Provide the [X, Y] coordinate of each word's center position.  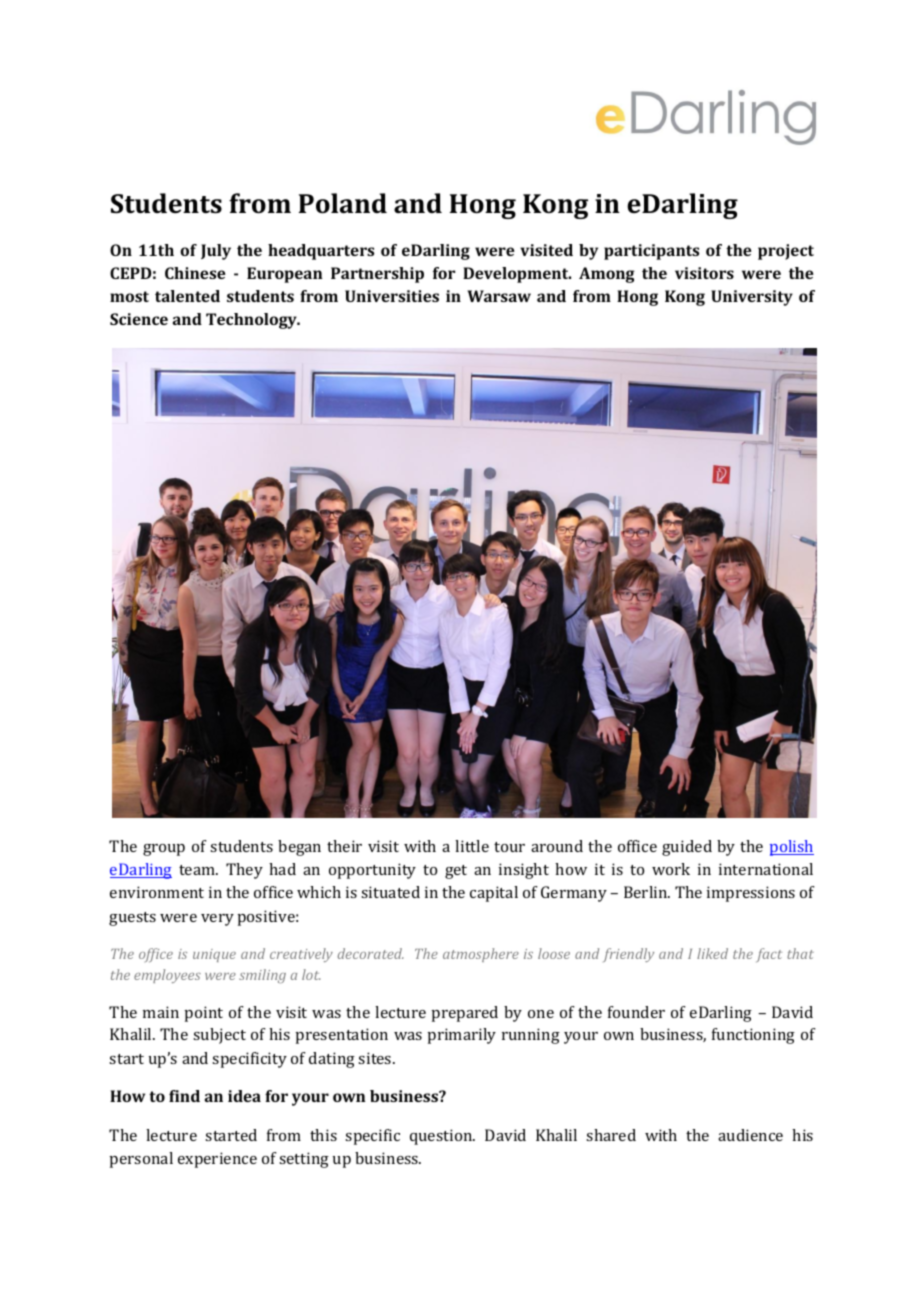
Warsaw [499, 296]
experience [217, 1160]
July [216, 252]
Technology [252, 321]
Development [517, 275]
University [752, 298]
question [442, 1137]
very [217, 920]
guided [687, 848]
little [472, 846]
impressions [751, 894]
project [786, 252]
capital [494, 894]
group [164, 850]
